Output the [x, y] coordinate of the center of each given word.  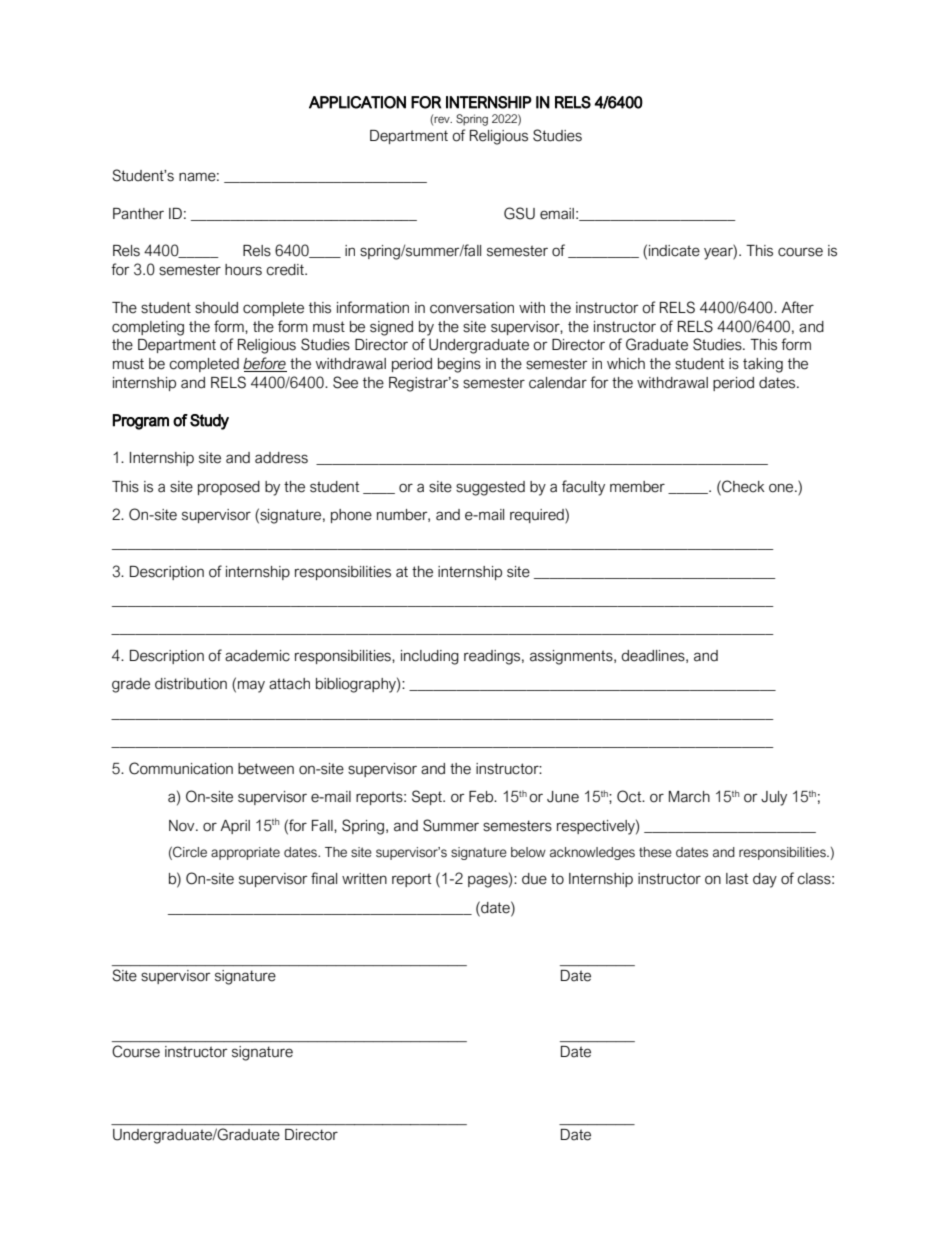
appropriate [245, 853]
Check [742, 486]
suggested [490, 488]
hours [243, 270]
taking [763, 365]
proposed [229, 488]
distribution [191, 684]
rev [443, 119]
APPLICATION [357, 102]
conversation [472, 308]
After [797, 307]
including [430, 657]
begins [459, 365]
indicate [674, 251]
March [689, 797]
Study [209, 422]
